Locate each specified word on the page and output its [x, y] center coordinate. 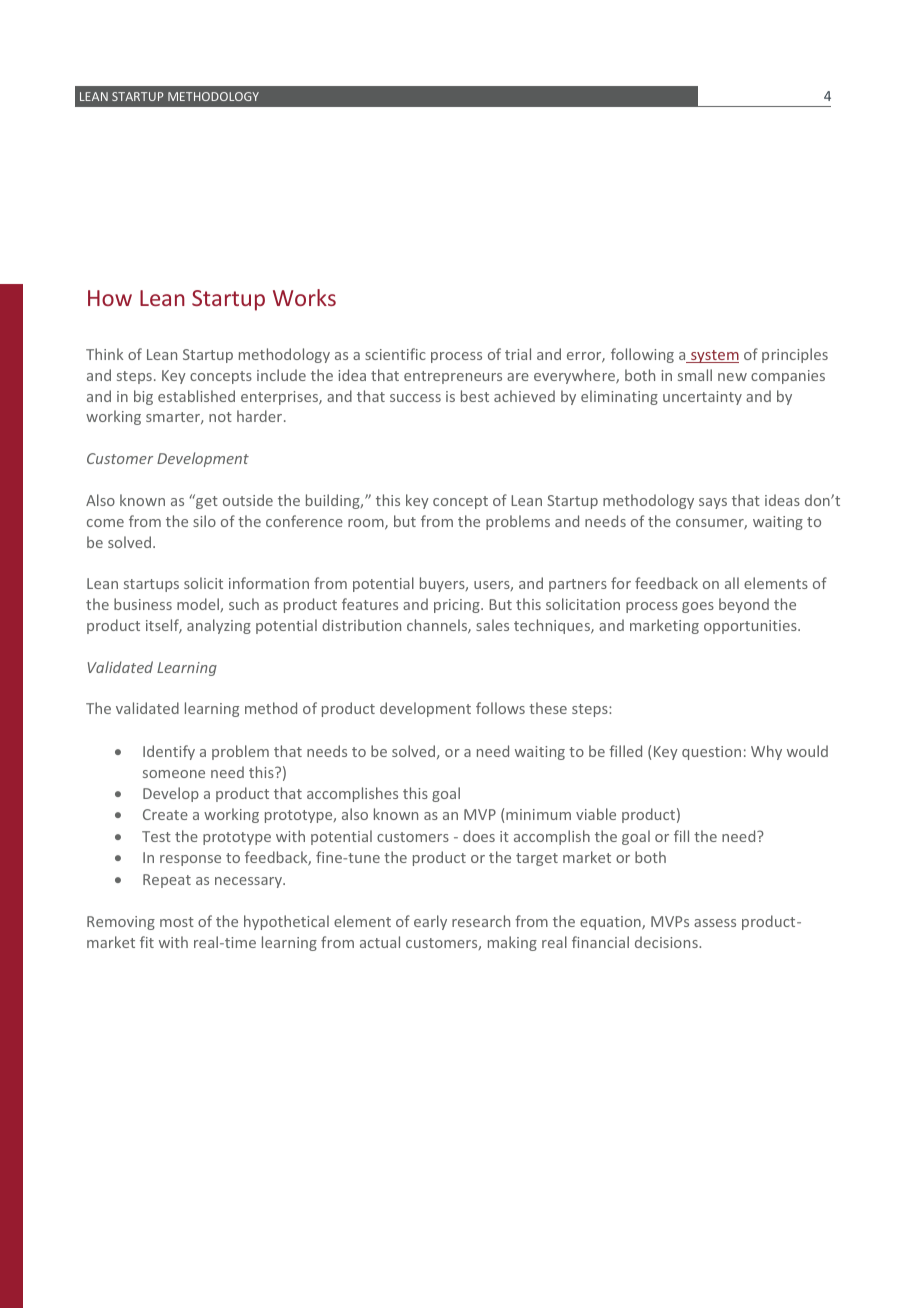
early [430, 922]
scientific [395, 354]
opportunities [751, 627]
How [110, 298]
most [177, 922]
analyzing [219, 626]
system [714, 356]
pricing [458, 606]
